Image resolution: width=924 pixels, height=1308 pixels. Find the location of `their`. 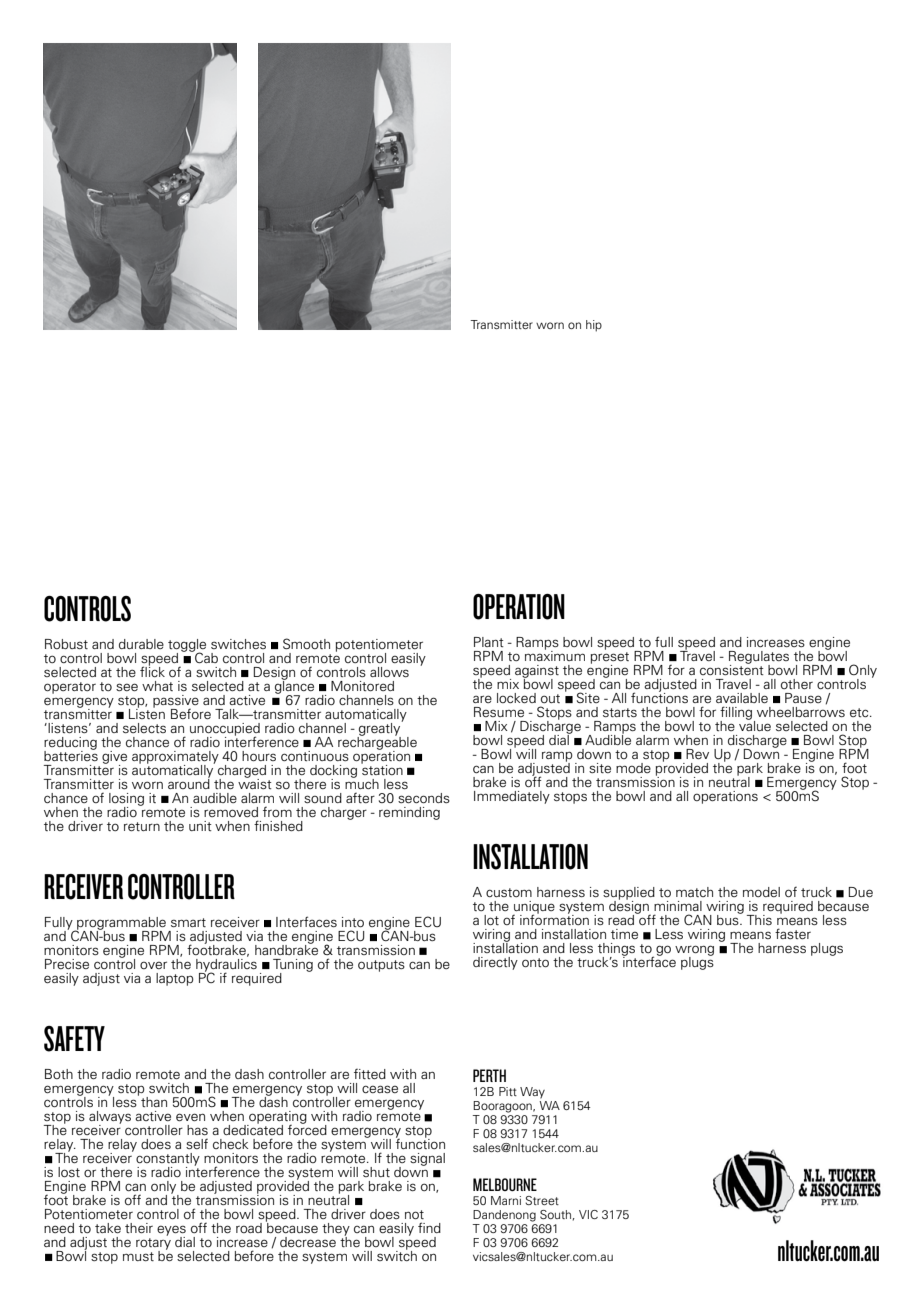

their is located at coordinates (139, 1228).
